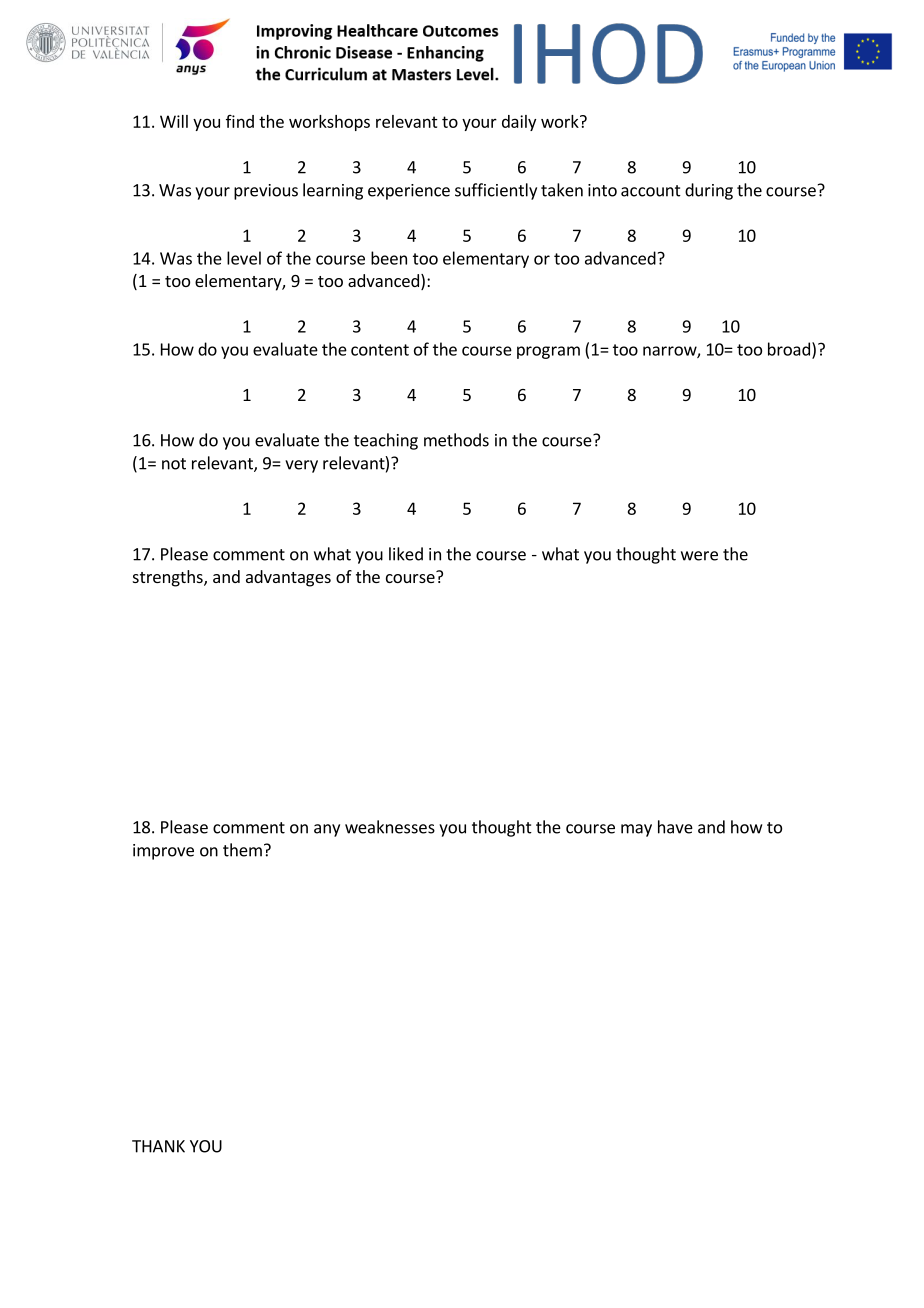 The image size is (924, 1308). What do you see at coordinates (456, 440) in the document?
I see `methods` at bounding box center [456, 440].
